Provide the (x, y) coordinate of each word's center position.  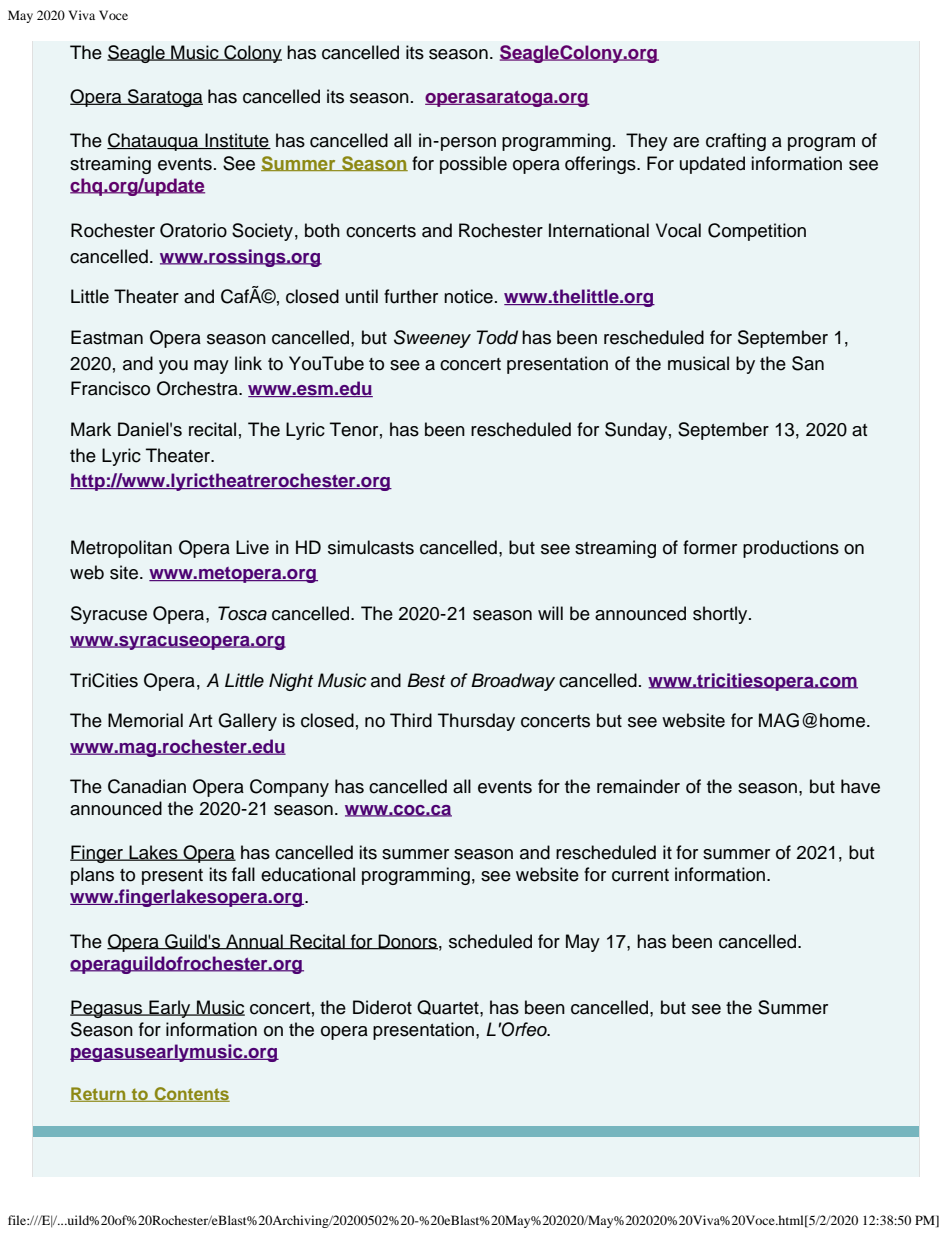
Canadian (147, 786)
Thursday (476, 722)
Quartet (449, 1007)
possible (473, 165)
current (640, 875)
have (860, 786)
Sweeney (432, 339)
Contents (191, 1094)
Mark (91, 429)
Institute (237, 141)
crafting (736, 142)
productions (791, 549)
